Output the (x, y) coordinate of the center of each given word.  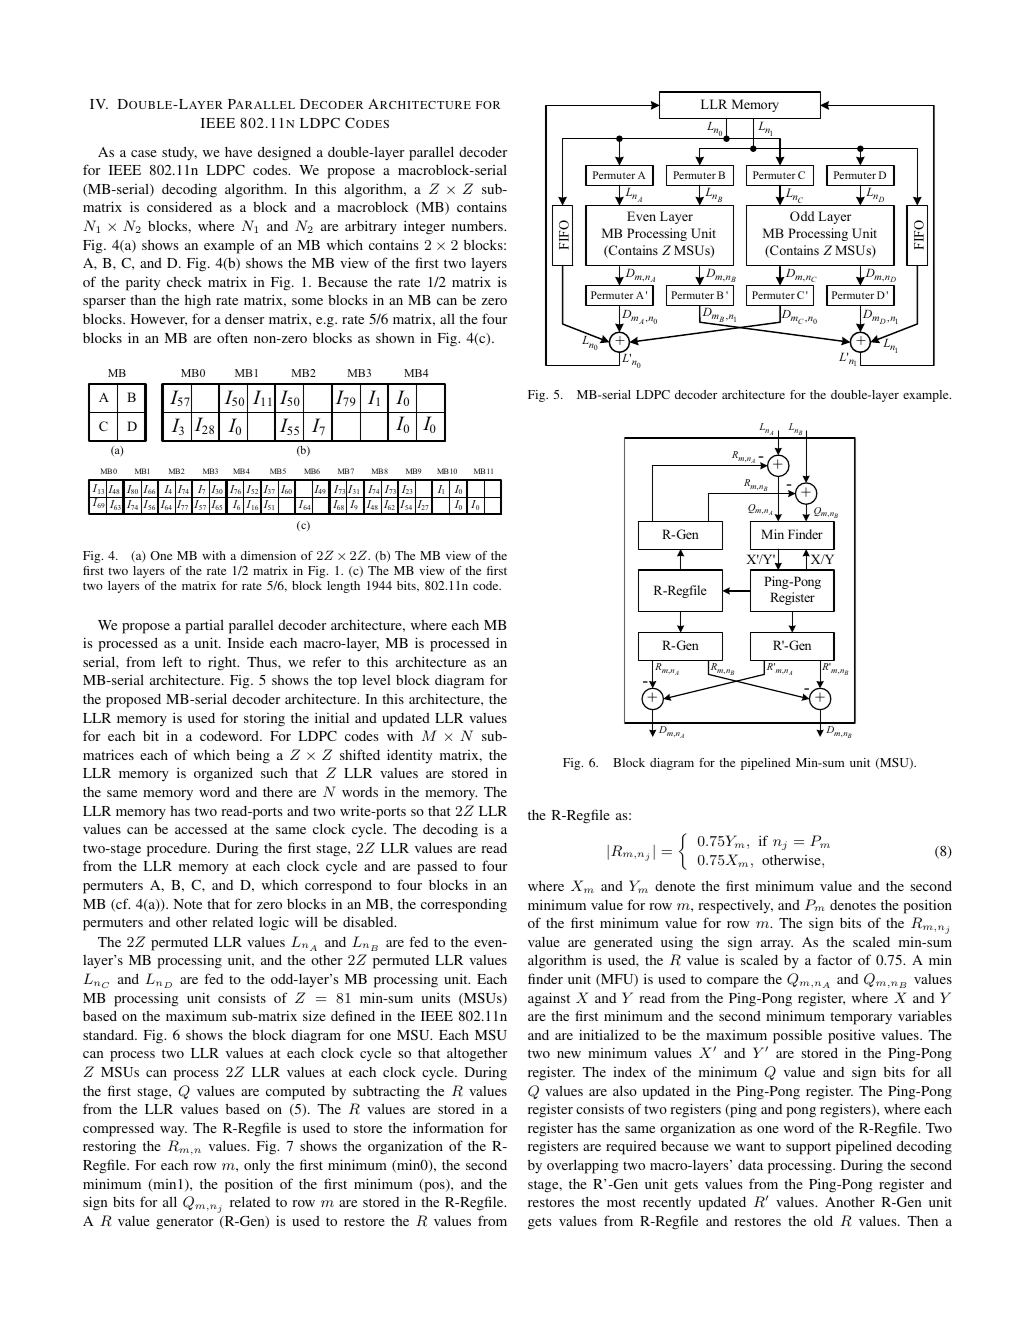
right (223, 664)
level (376, 679)
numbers (478, 226)
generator (184, 1223)
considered (179, 206)
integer (424, 227)
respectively (735, 906)
